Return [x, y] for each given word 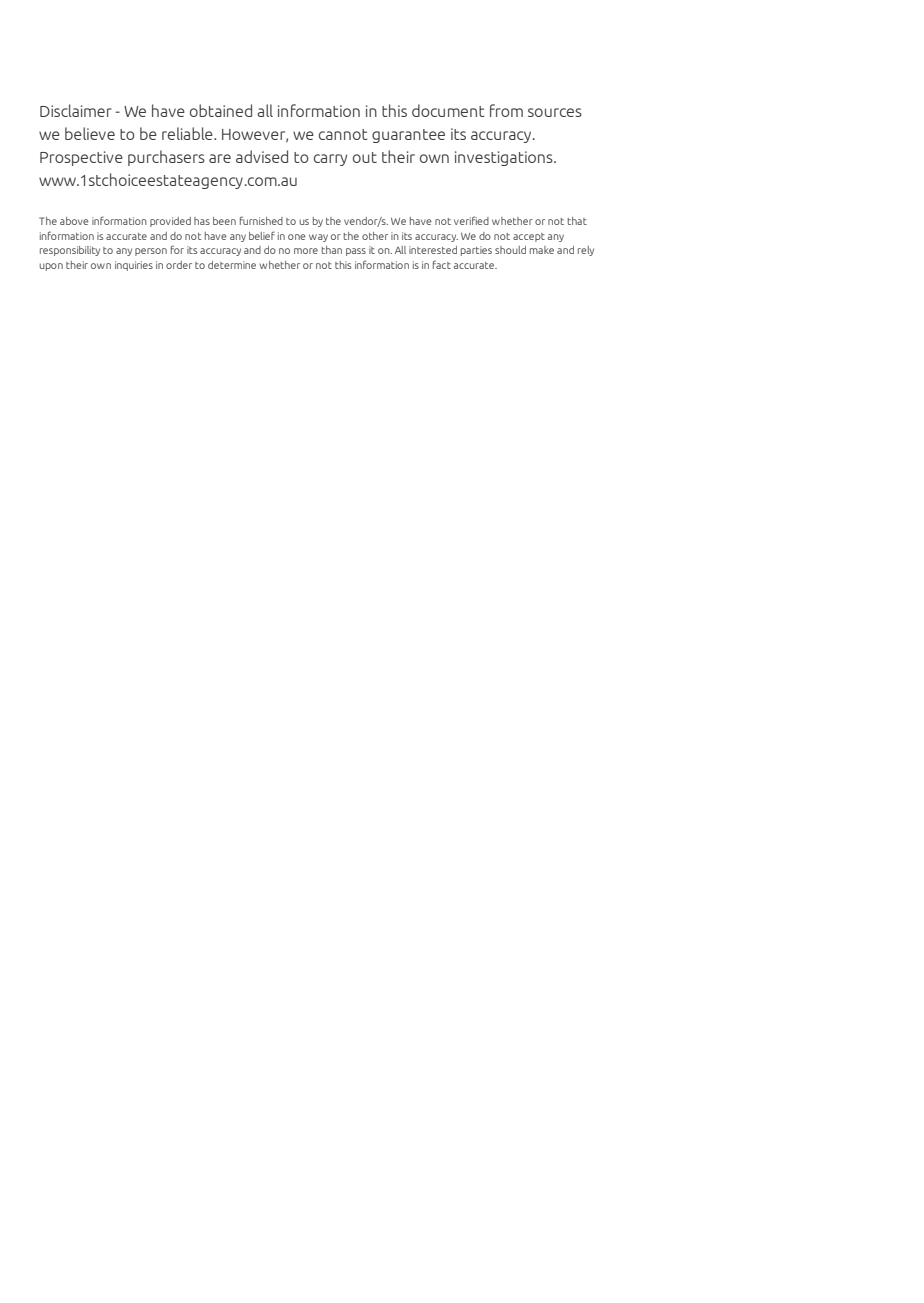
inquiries [134, 266]
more [306, 251]
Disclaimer [76, 110]
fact [442, 264]
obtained [221, 110]
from [506, 110]
